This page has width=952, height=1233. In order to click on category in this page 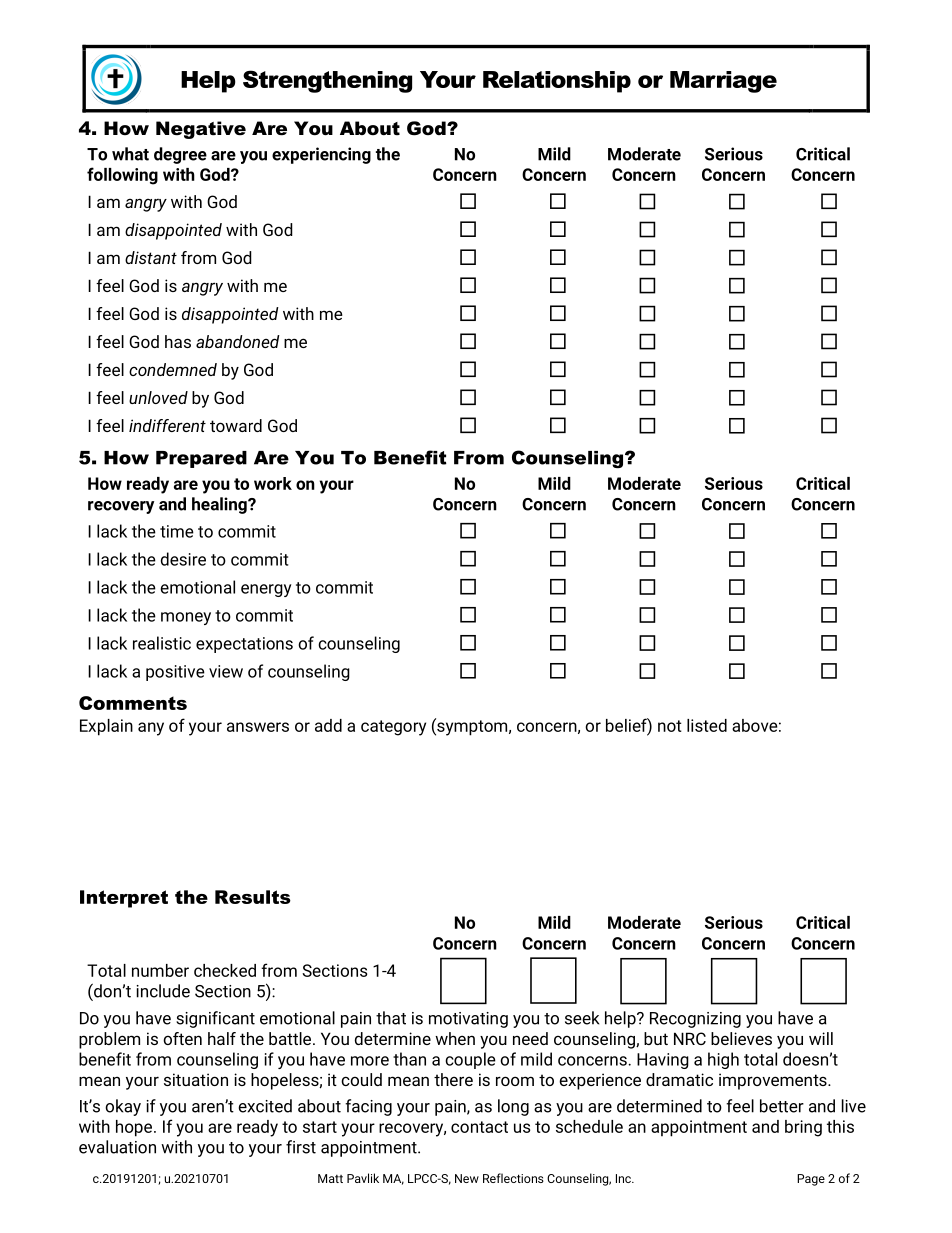, I will do `click(393, 728)`.
